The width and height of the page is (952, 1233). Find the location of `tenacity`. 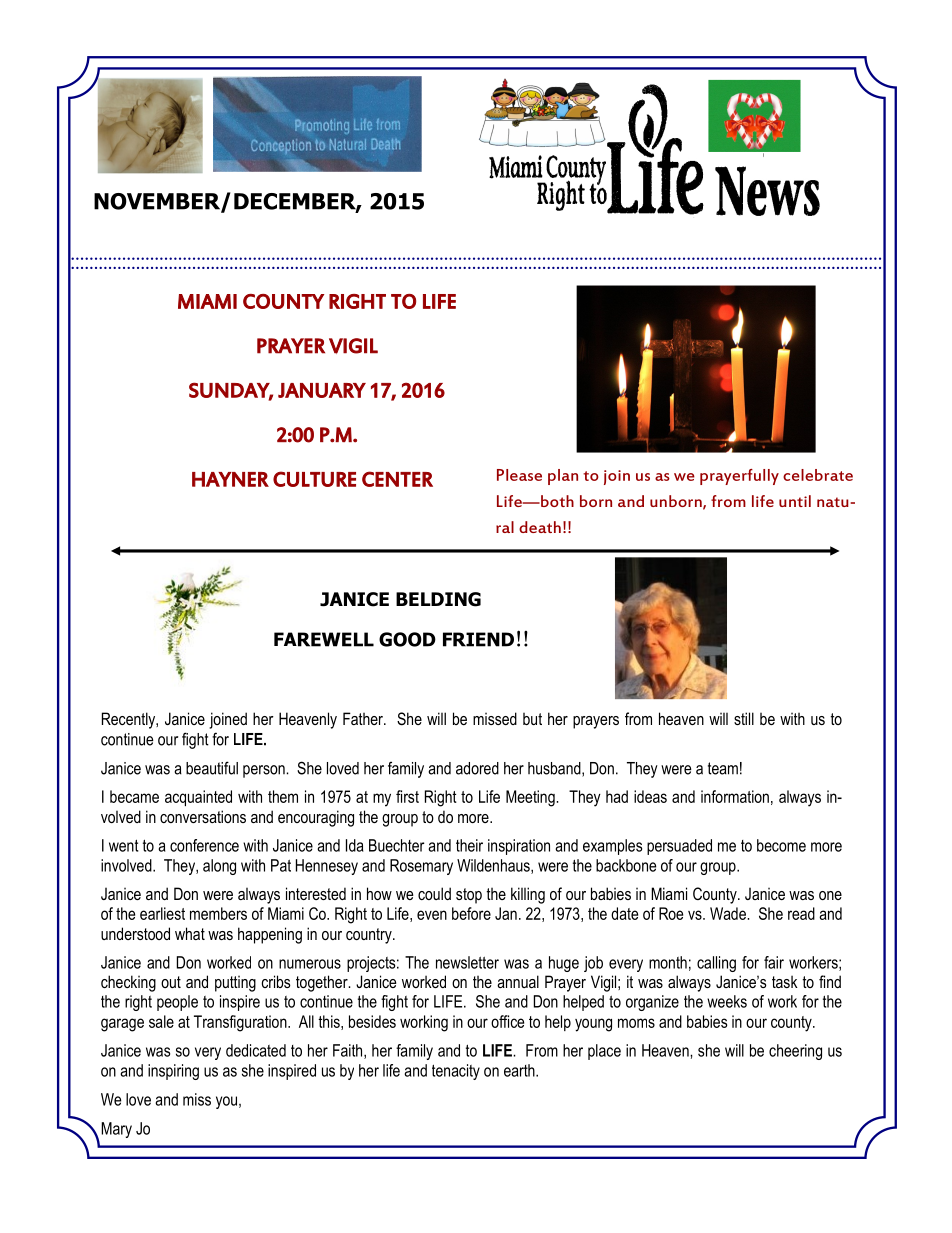

tenacity is located at coordinates (456, 1072).
